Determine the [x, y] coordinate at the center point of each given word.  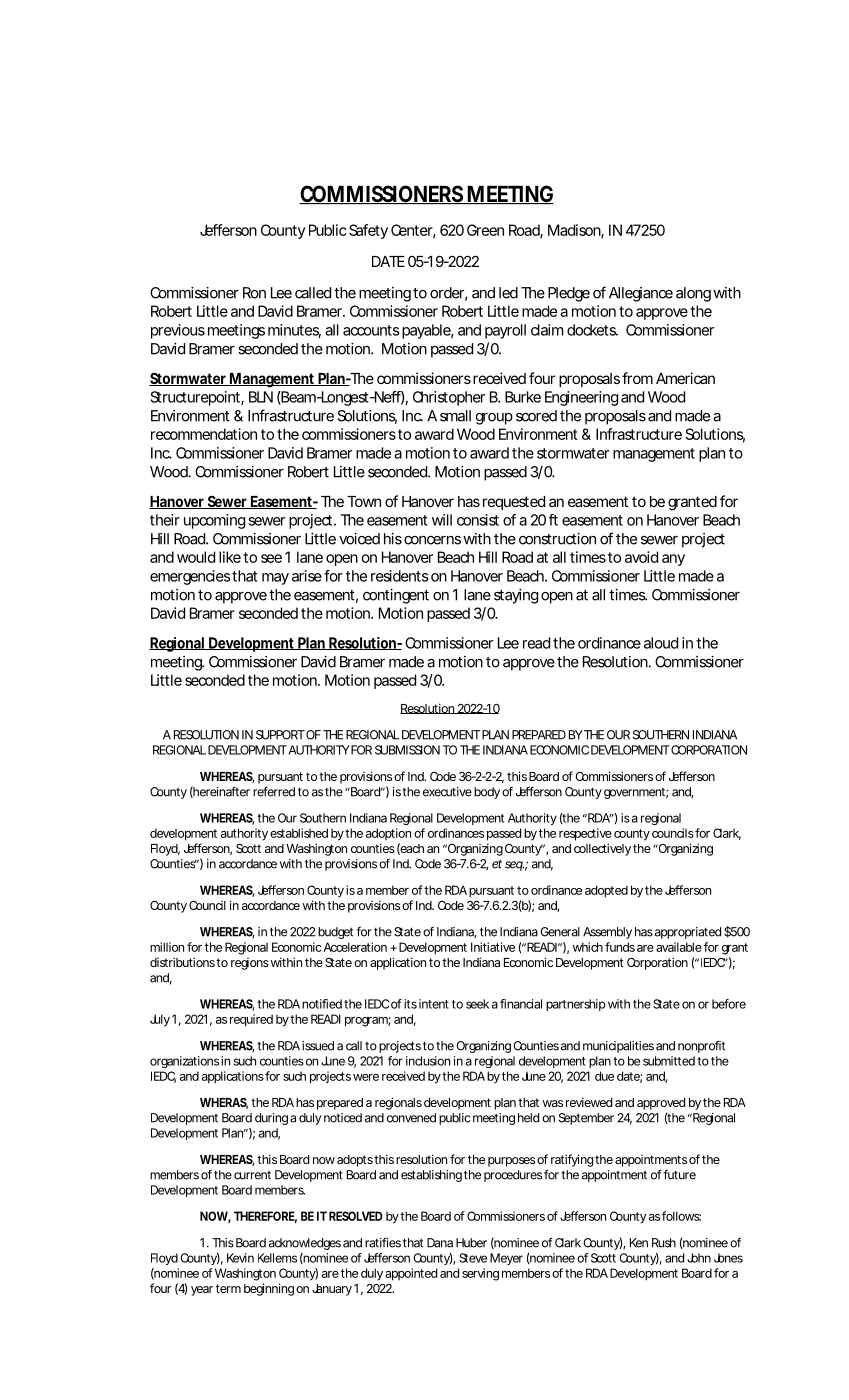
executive [447, 792]
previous [178, 331]
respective [585, 834]
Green [485, 230]
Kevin [240, 1258]
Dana [440, 1243]
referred [274, 792]
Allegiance [641, 294]
